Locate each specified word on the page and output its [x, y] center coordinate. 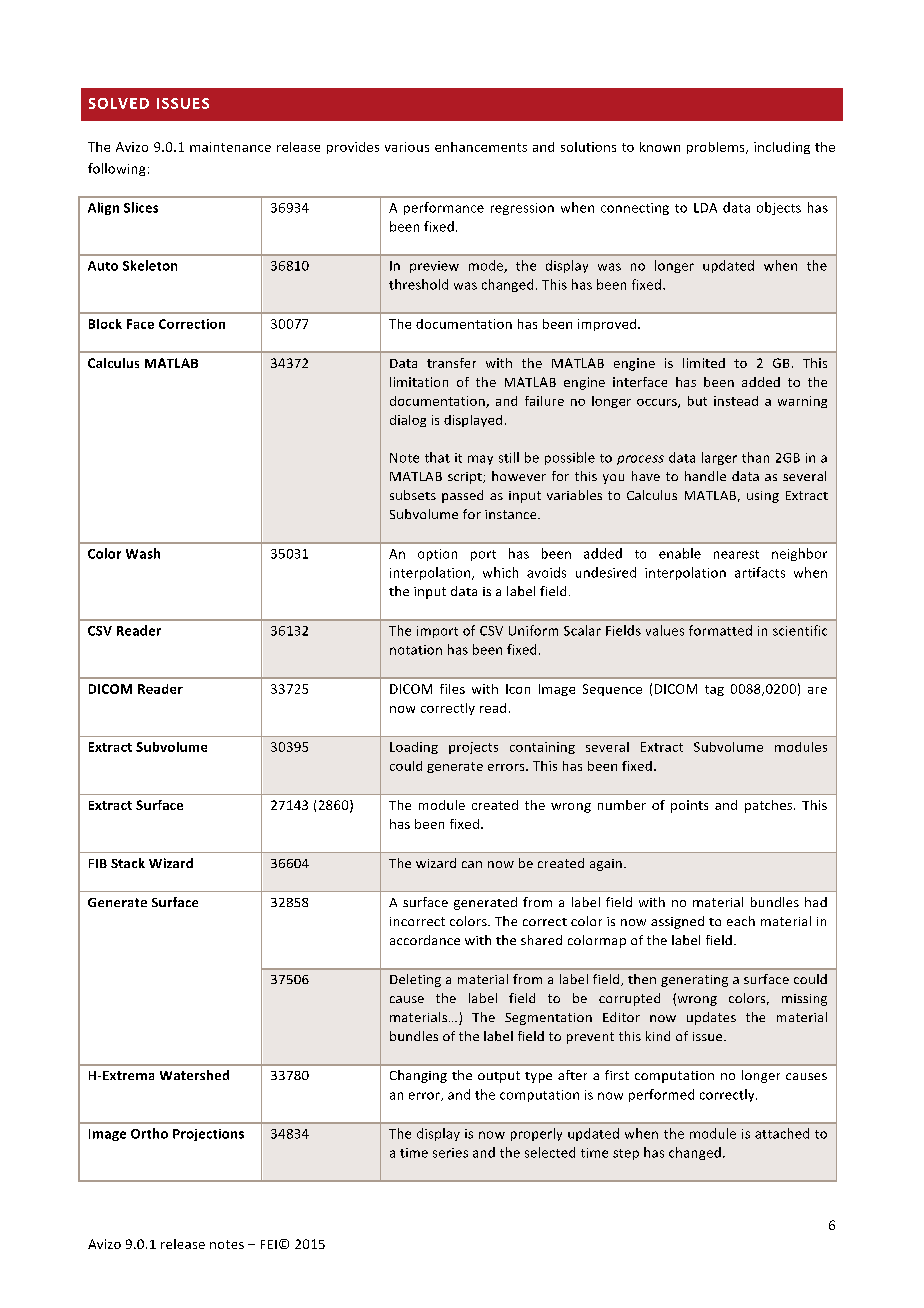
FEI [269, 1244]
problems [717, 148]
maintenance [230, 147]
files [452, 689]
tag [714, 690]
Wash [143, 553]
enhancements [481, 147]
